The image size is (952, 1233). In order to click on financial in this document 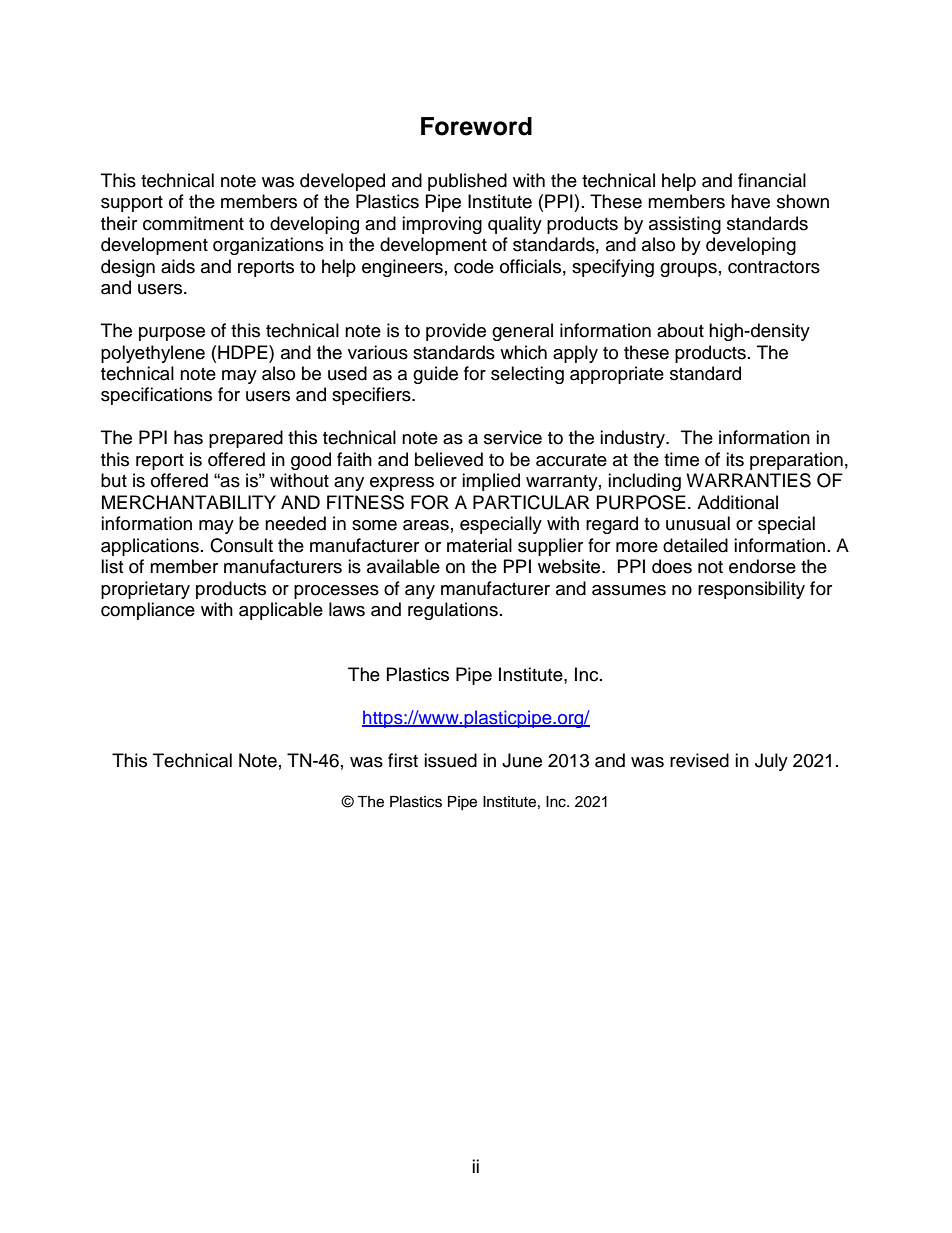, I will do `click(772, 180)`.
